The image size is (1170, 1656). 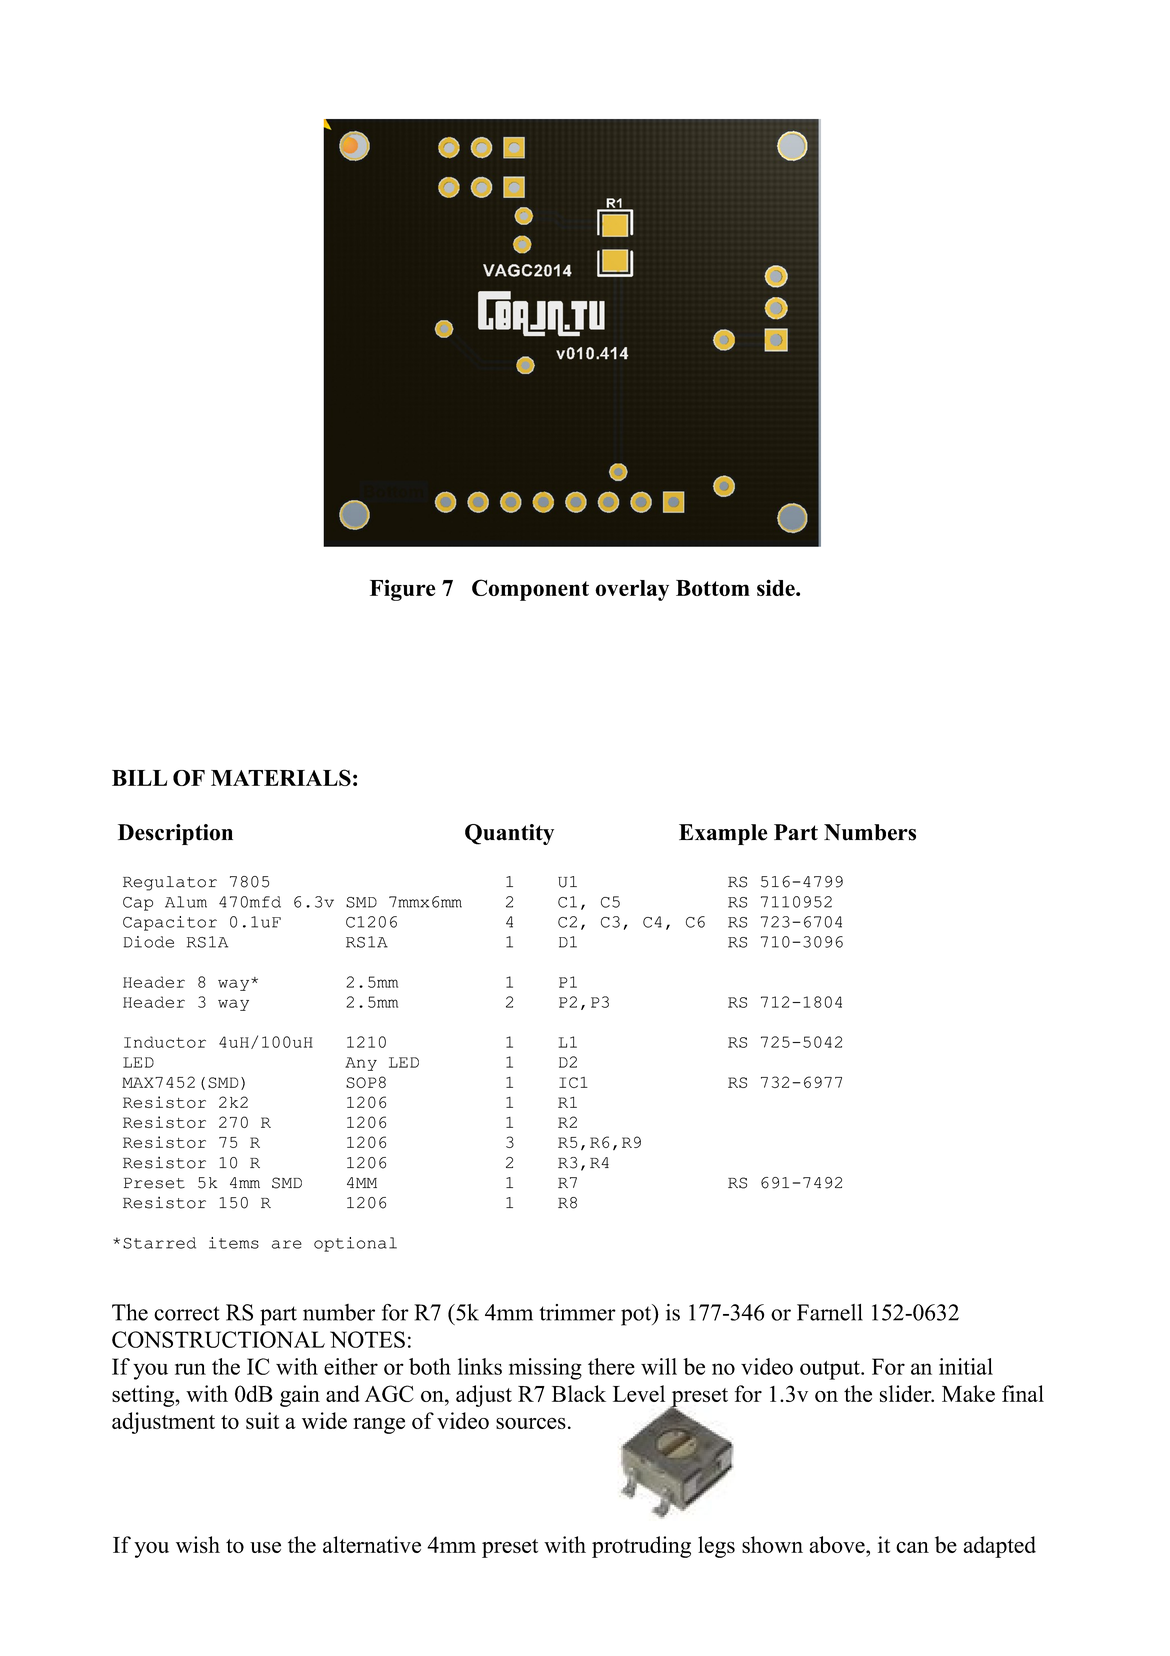 What do you see at coordinates (403, 590) in the screenshot?
I see `Figure` at bounding box center [403, 590].
